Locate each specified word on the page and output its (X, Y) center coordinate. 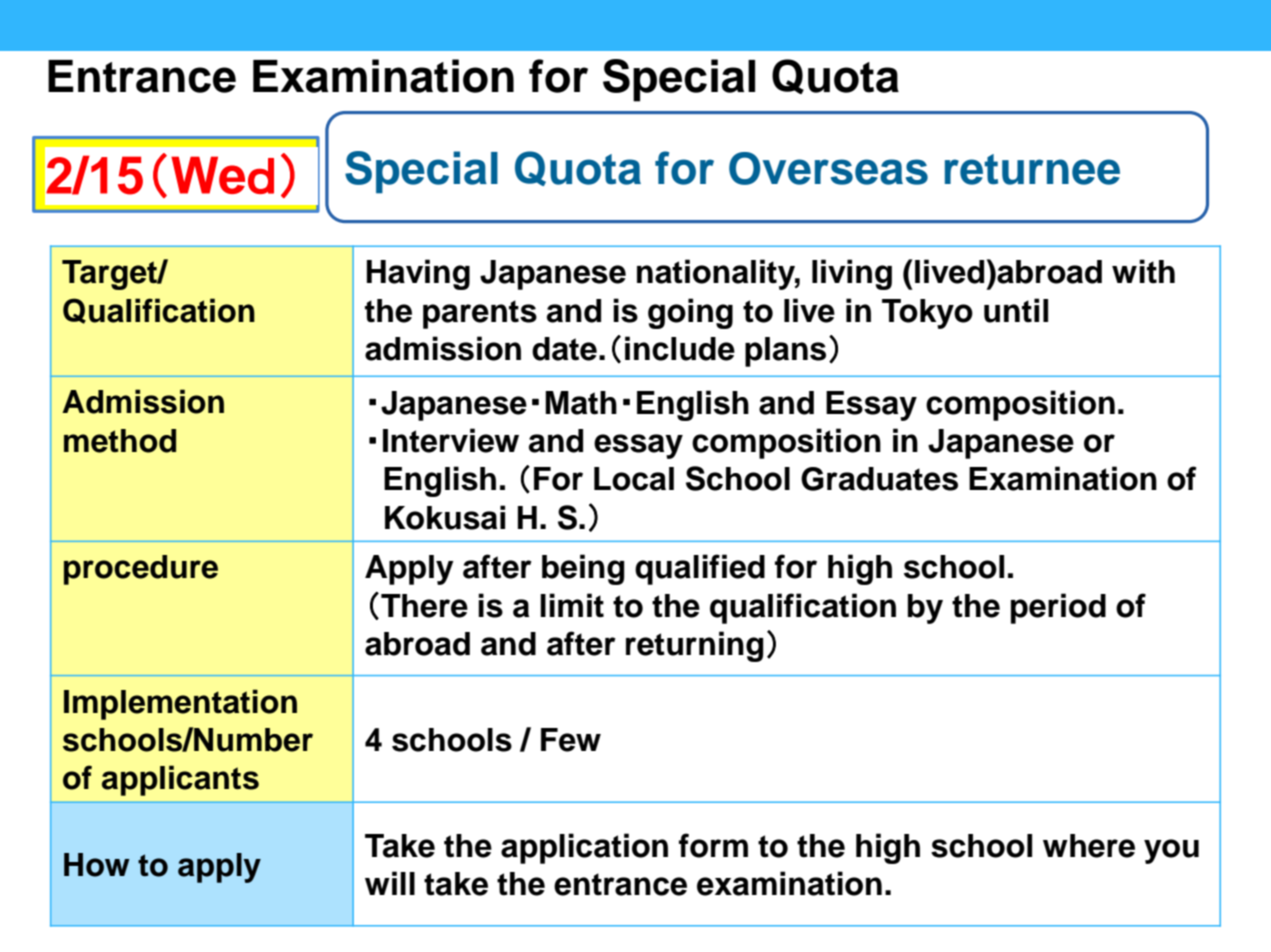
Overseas (828, 168)
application (584, 848)
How (97, 865)
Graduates (879, 479)
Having (418, 274)
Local (634, 479)
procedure (141, 570)
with (1143, 271)
